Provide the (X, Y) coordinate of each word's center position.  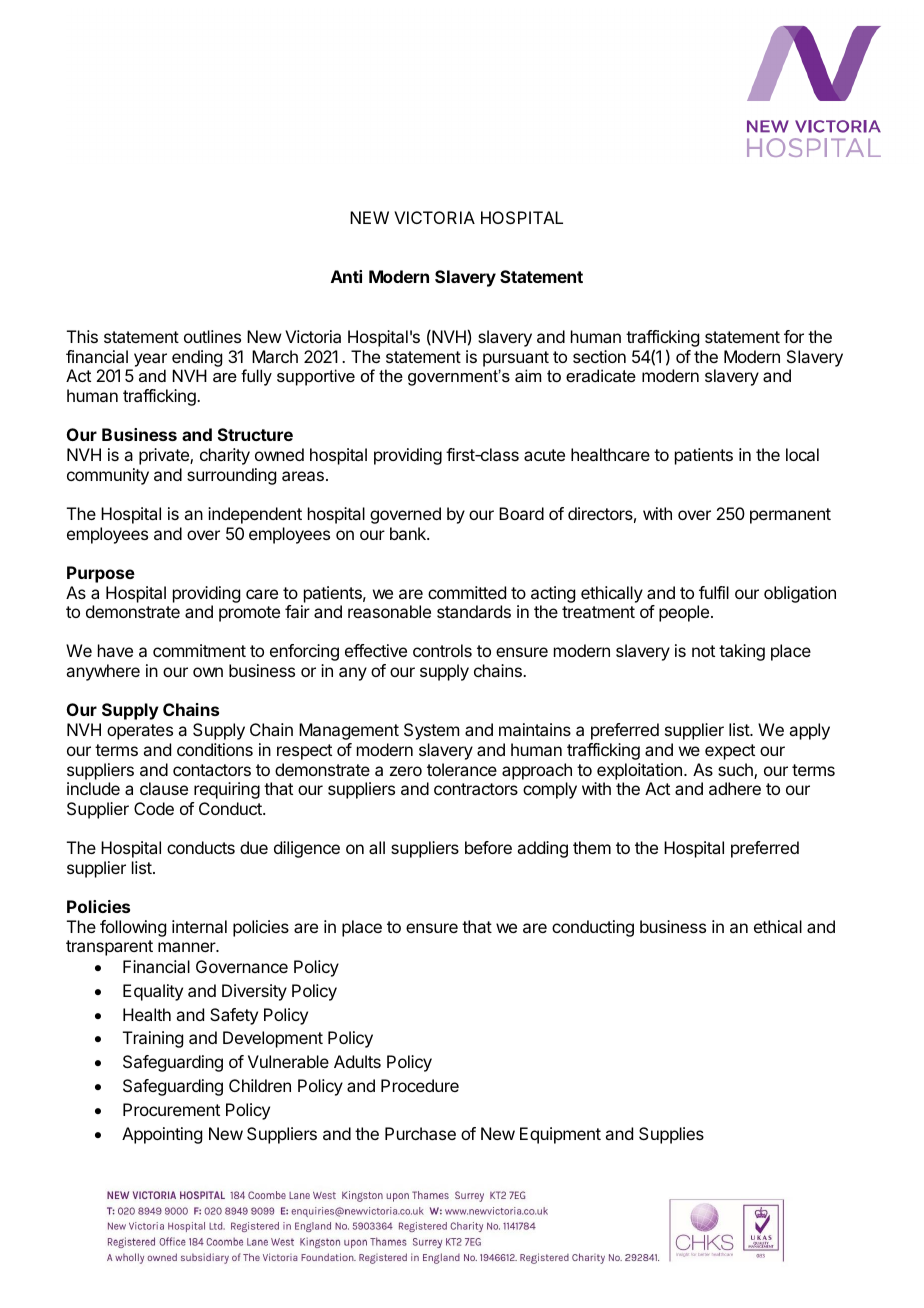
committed (467, 592)
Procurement (171, 1109)
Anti (346, 276)
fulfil (714, 592)
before (488, 847)
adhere (735, 788)
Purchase (420, 1133)
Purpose (101, 574)
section (599, 356)
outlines (212, 336)
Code (154, 808)
